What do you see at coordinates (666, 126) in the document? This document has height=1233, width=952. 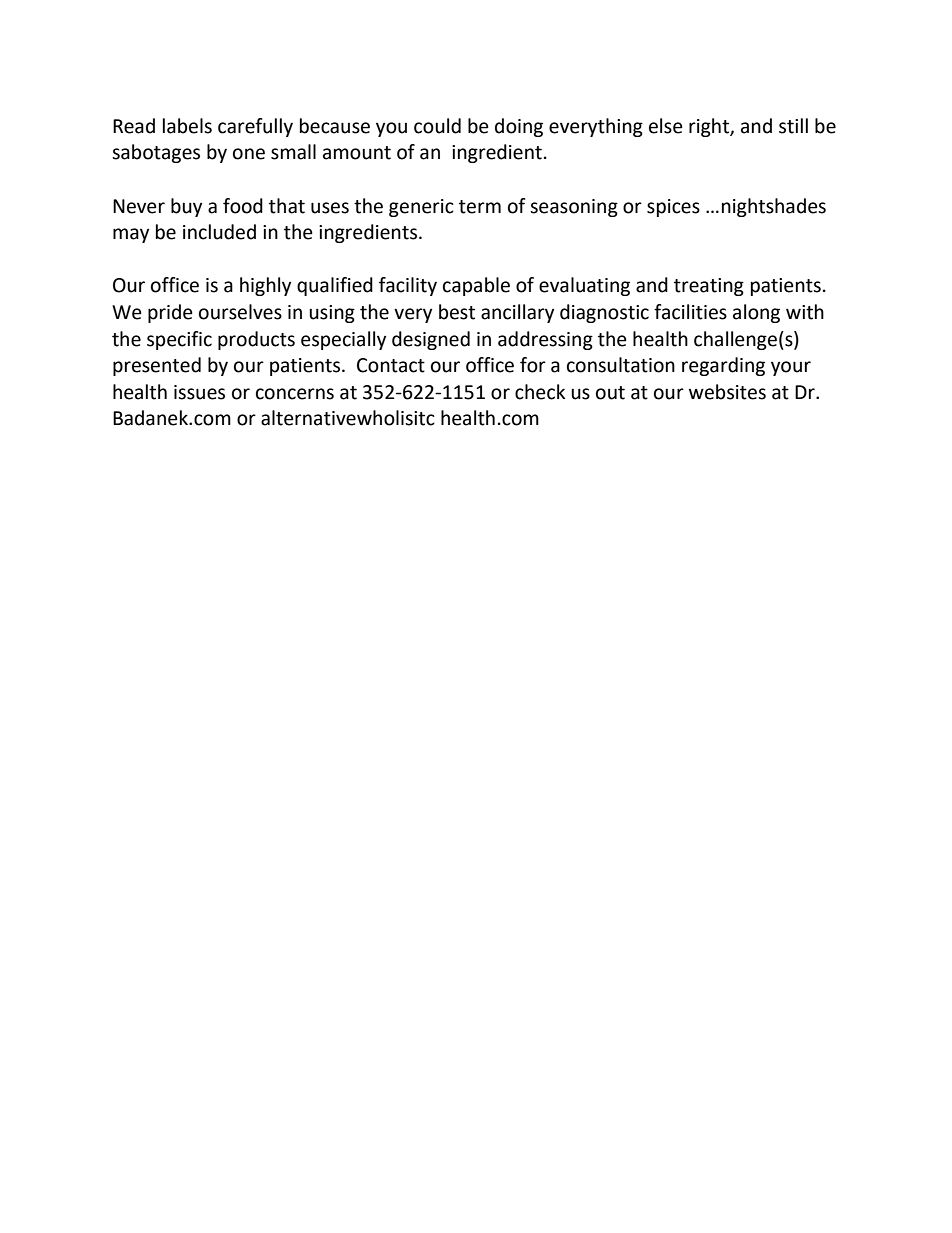 I see `else` at bounding box center [666, 126].
